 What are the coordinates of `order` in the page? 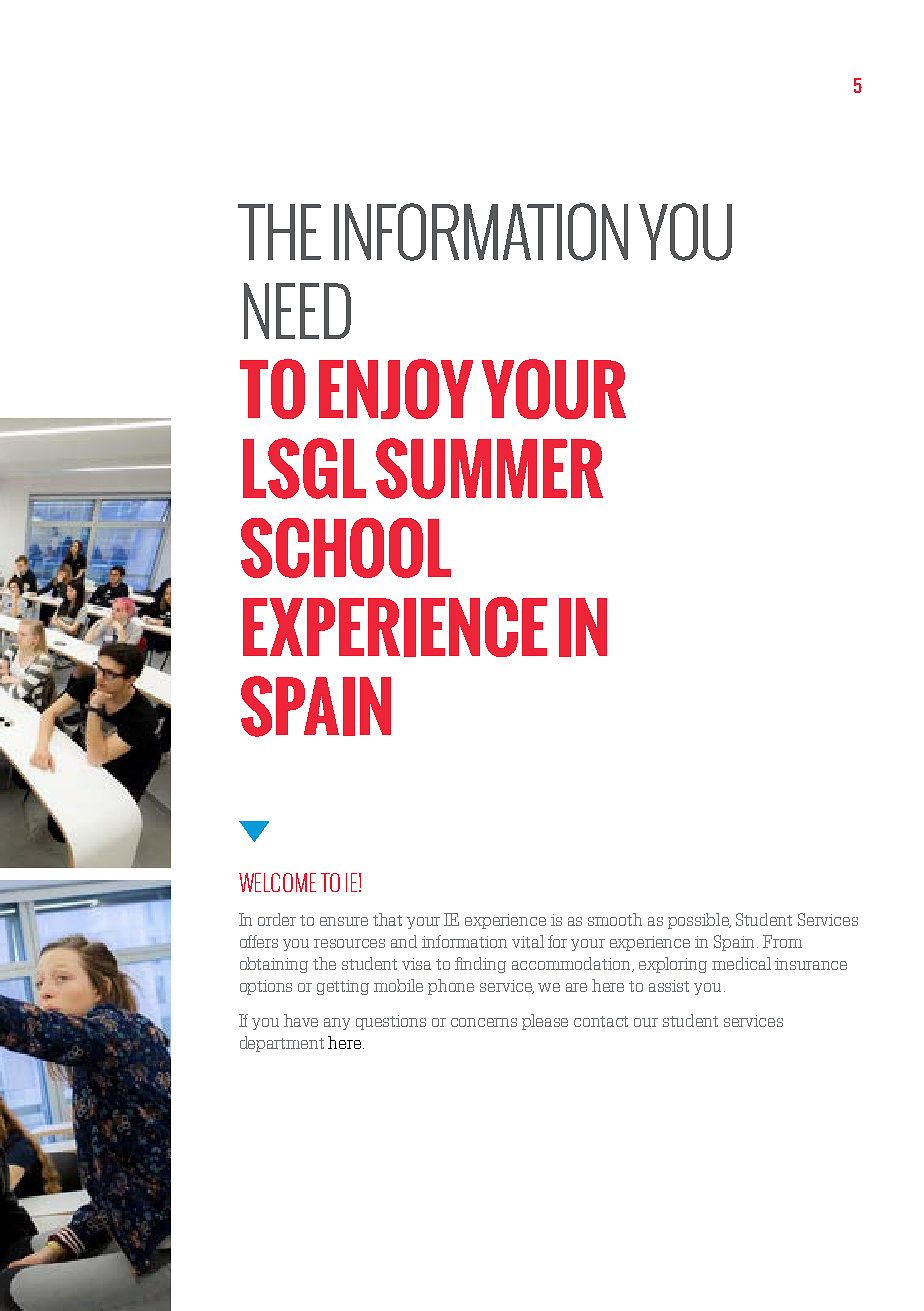 It's located at (277, 919).
